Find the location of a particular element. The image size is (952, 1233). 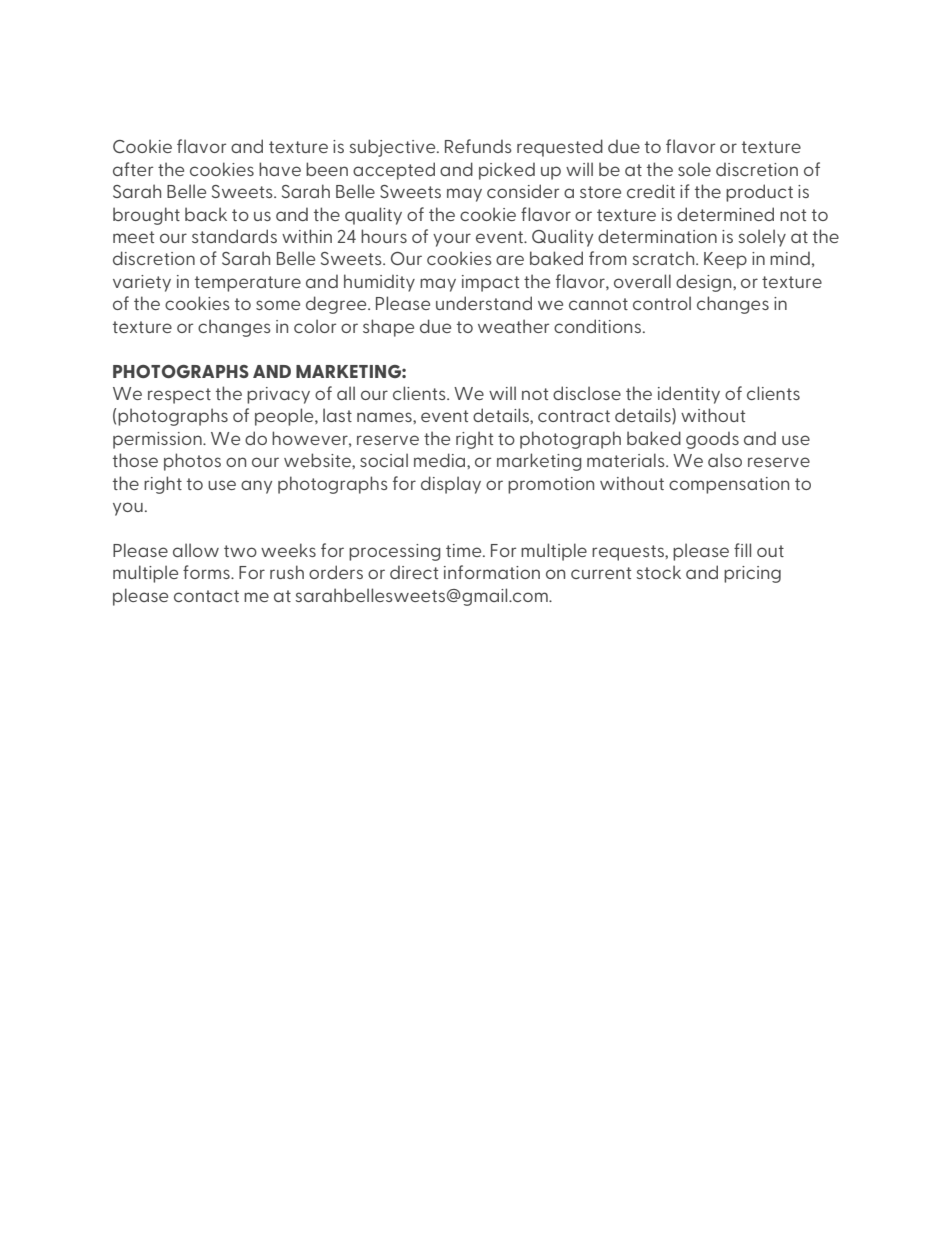

product is located at coordinates (759, 193).
